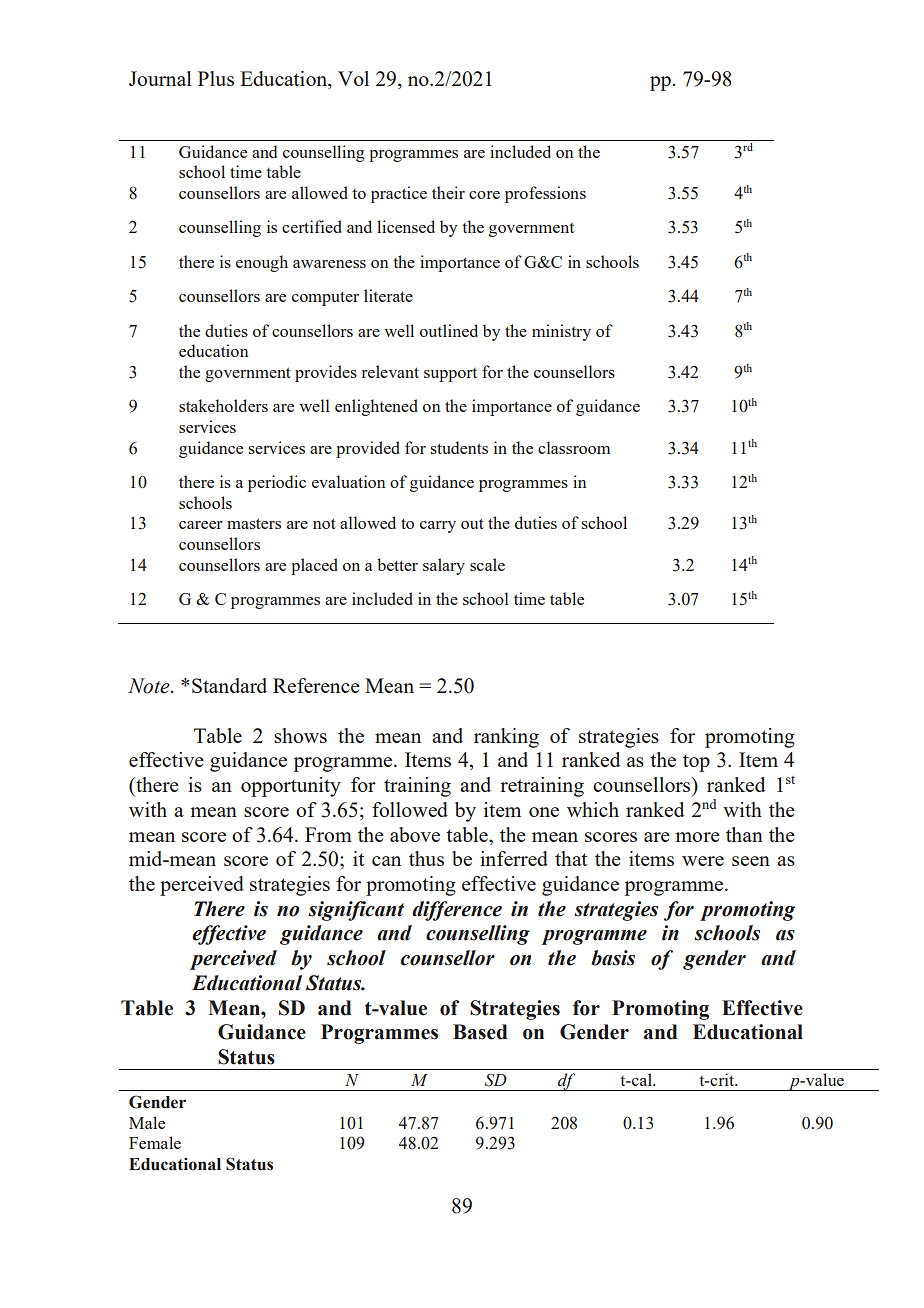 The height and width of the screenshot is (1308, 924). I want to click on Plus, so click(216, 78).
